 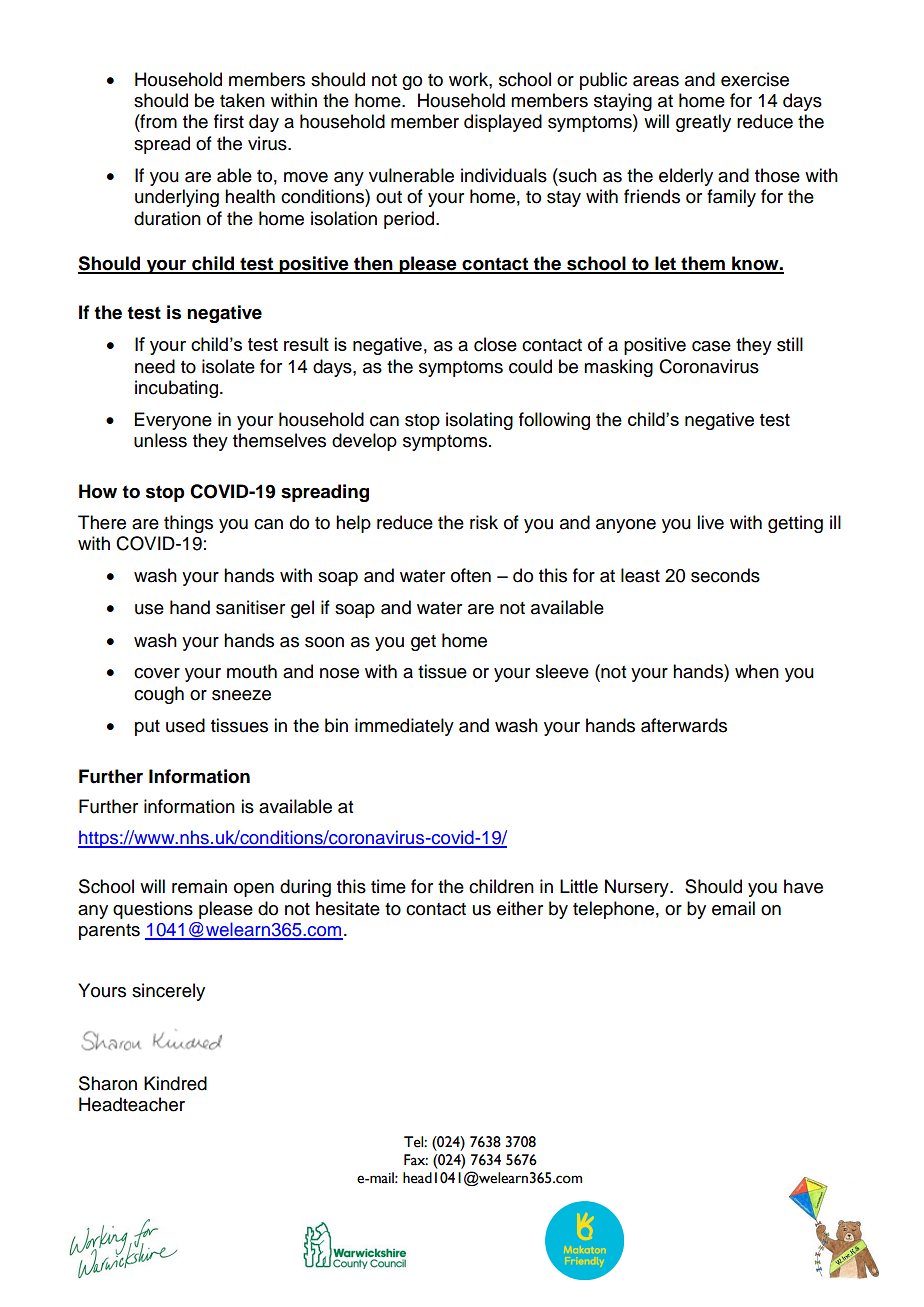 What do you see at coordinates (638, 888) in the screenshot?
I see `Nursery` at bounding box center [638, 888].
